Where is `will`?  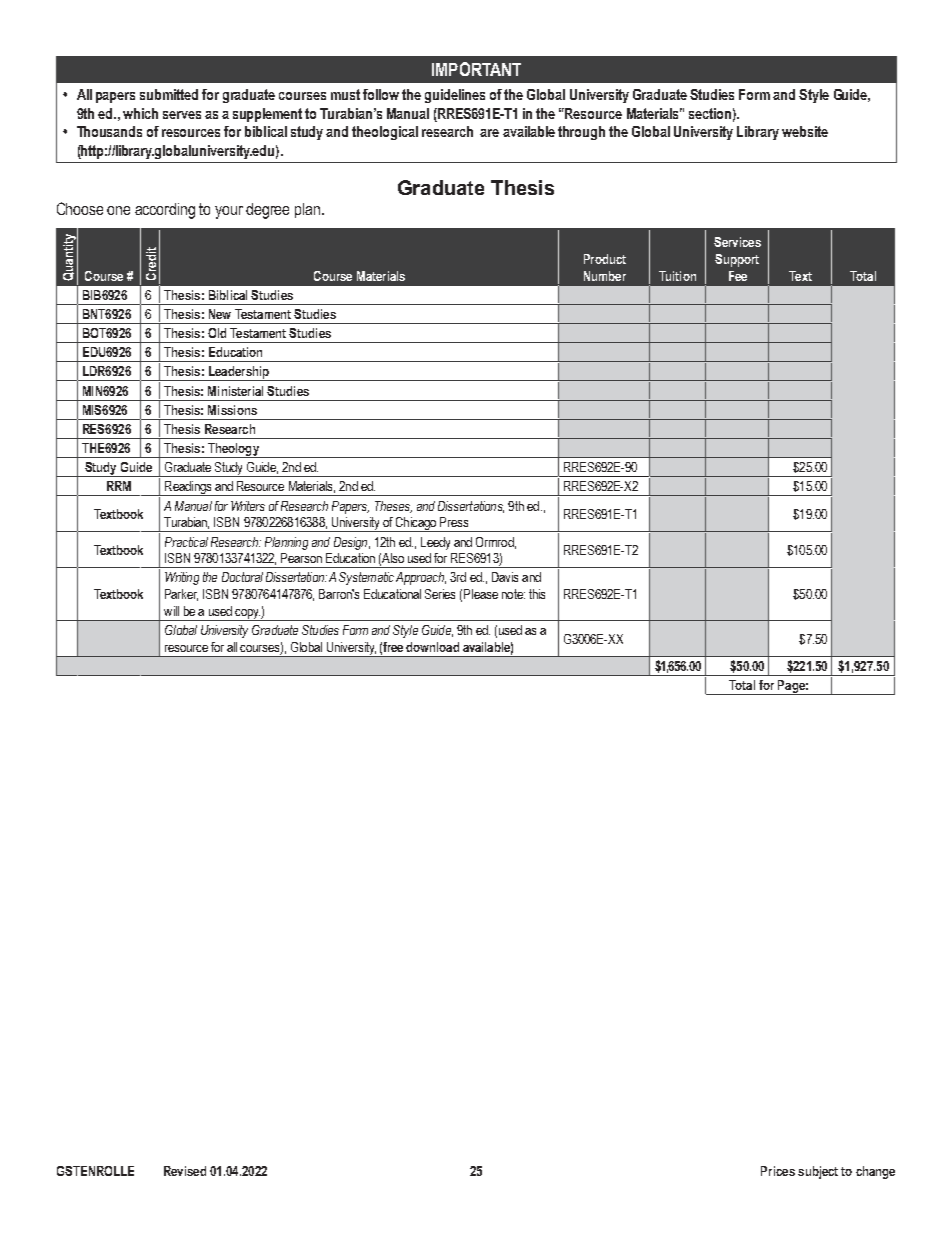
will is located at coordinates (171, 611).
